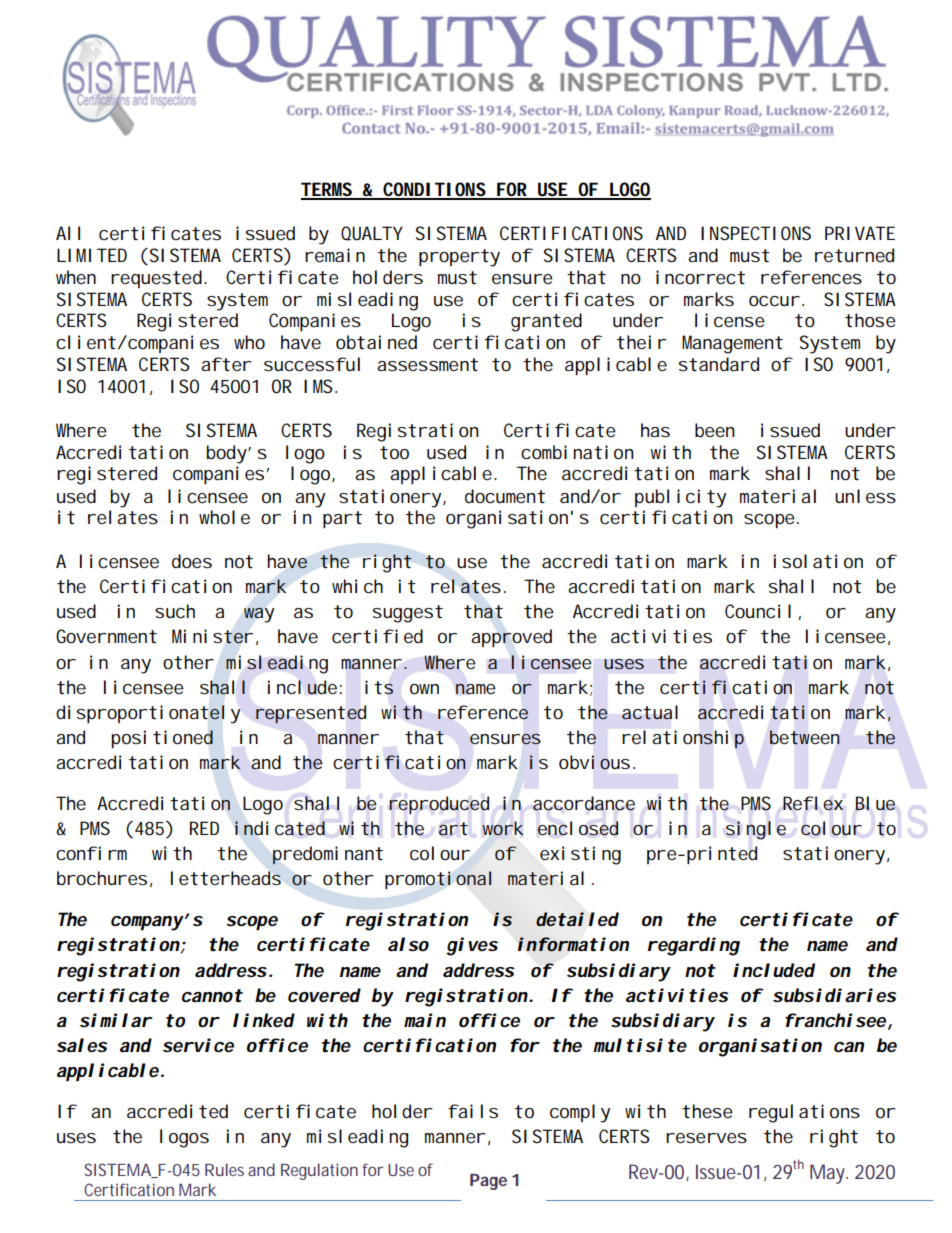 The height and width of the document is (1233, 952). Describe the element at coordinates (472, 946) in the document. I see `gives` at that location.
